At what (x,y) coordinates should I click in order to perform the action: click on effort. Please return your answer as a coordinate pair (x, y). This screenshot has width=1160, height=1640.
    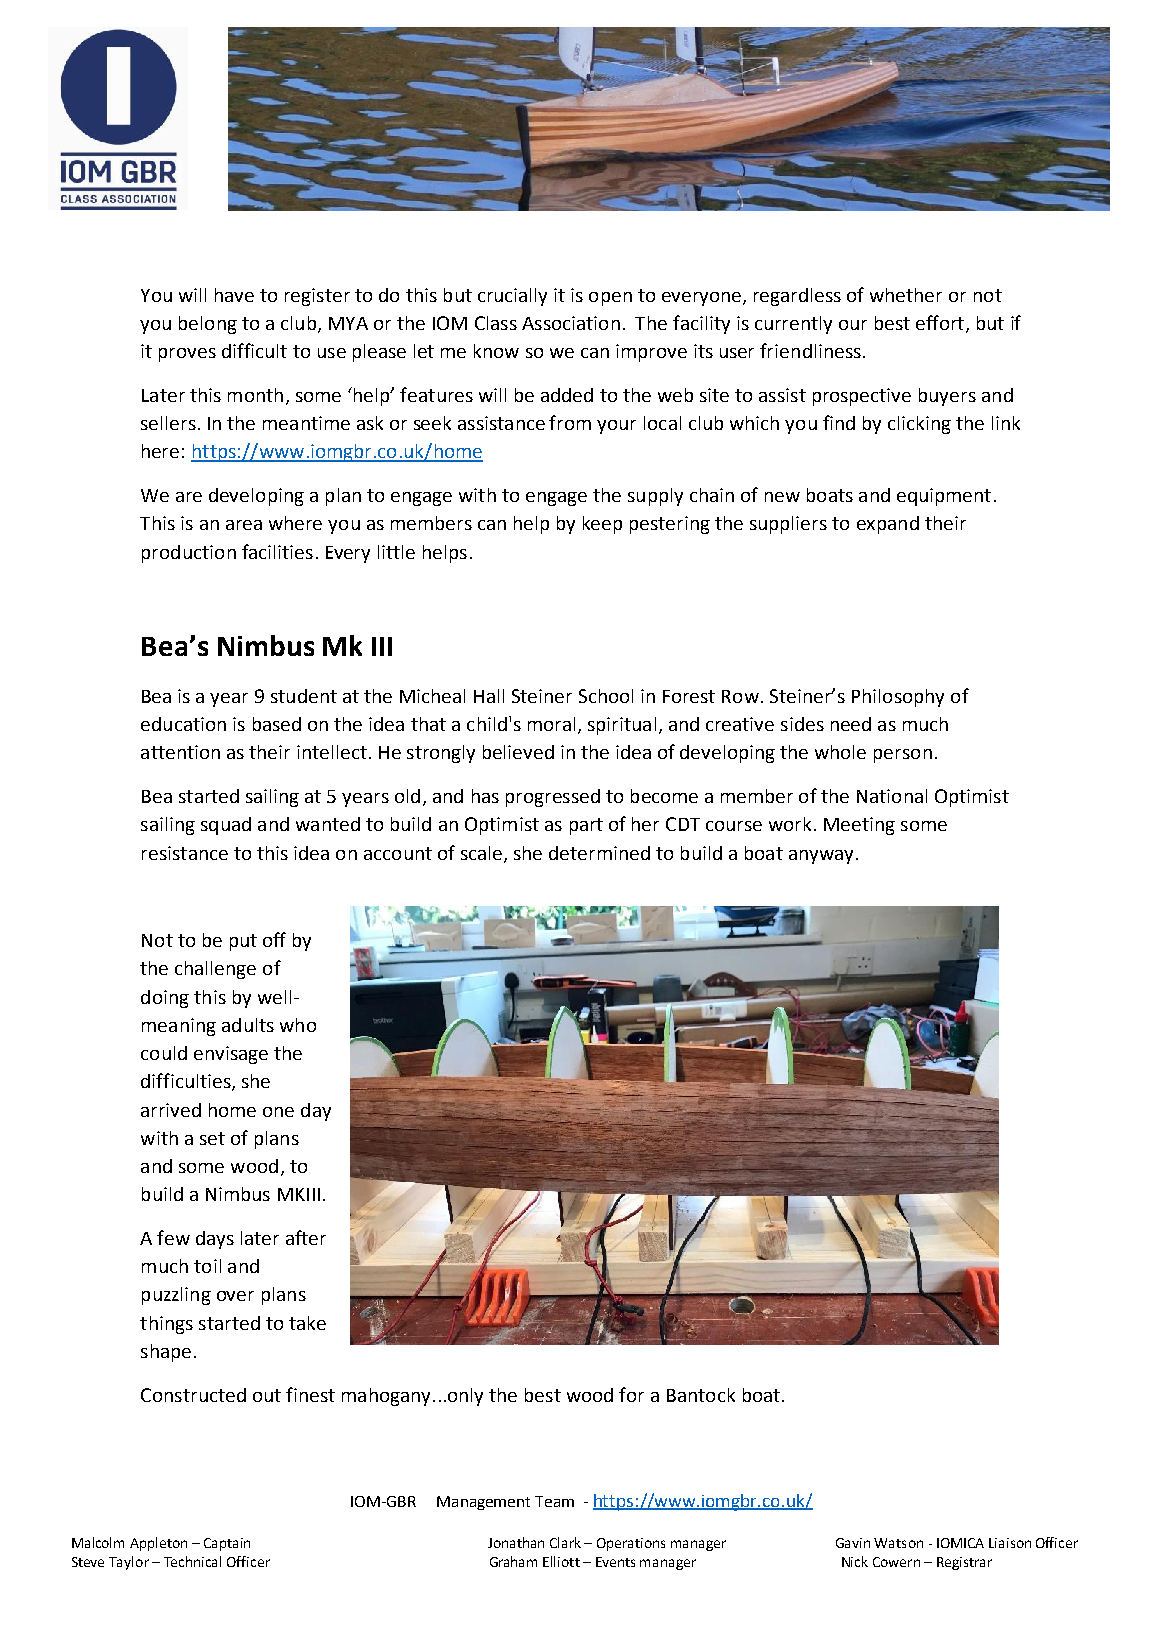
    Looking at the image, I should click on (940, 322).
